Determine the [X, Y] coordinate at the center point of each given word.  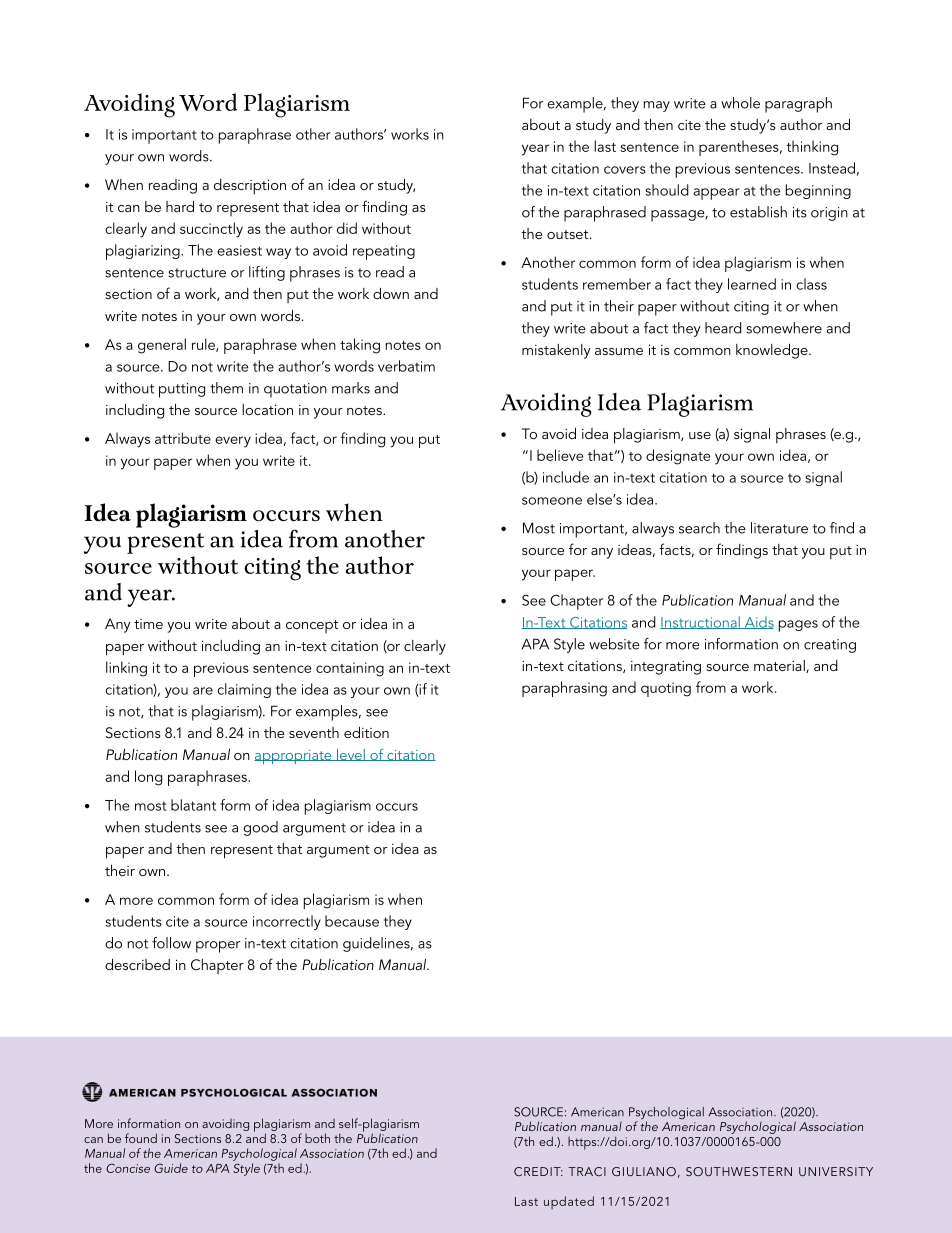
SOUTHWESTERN [739, 1171]
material [780, 666]
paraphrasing [564, 689]
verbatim [406, 366]
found [141, 1138]
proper [218, 947]
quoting [666, 689]
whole [740, 103]
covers [625, 170]
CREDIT [538, 1171]
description [250, 187]
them [226, 388]
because [352, 921]
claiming [244, 690]
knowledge [773, 351]
